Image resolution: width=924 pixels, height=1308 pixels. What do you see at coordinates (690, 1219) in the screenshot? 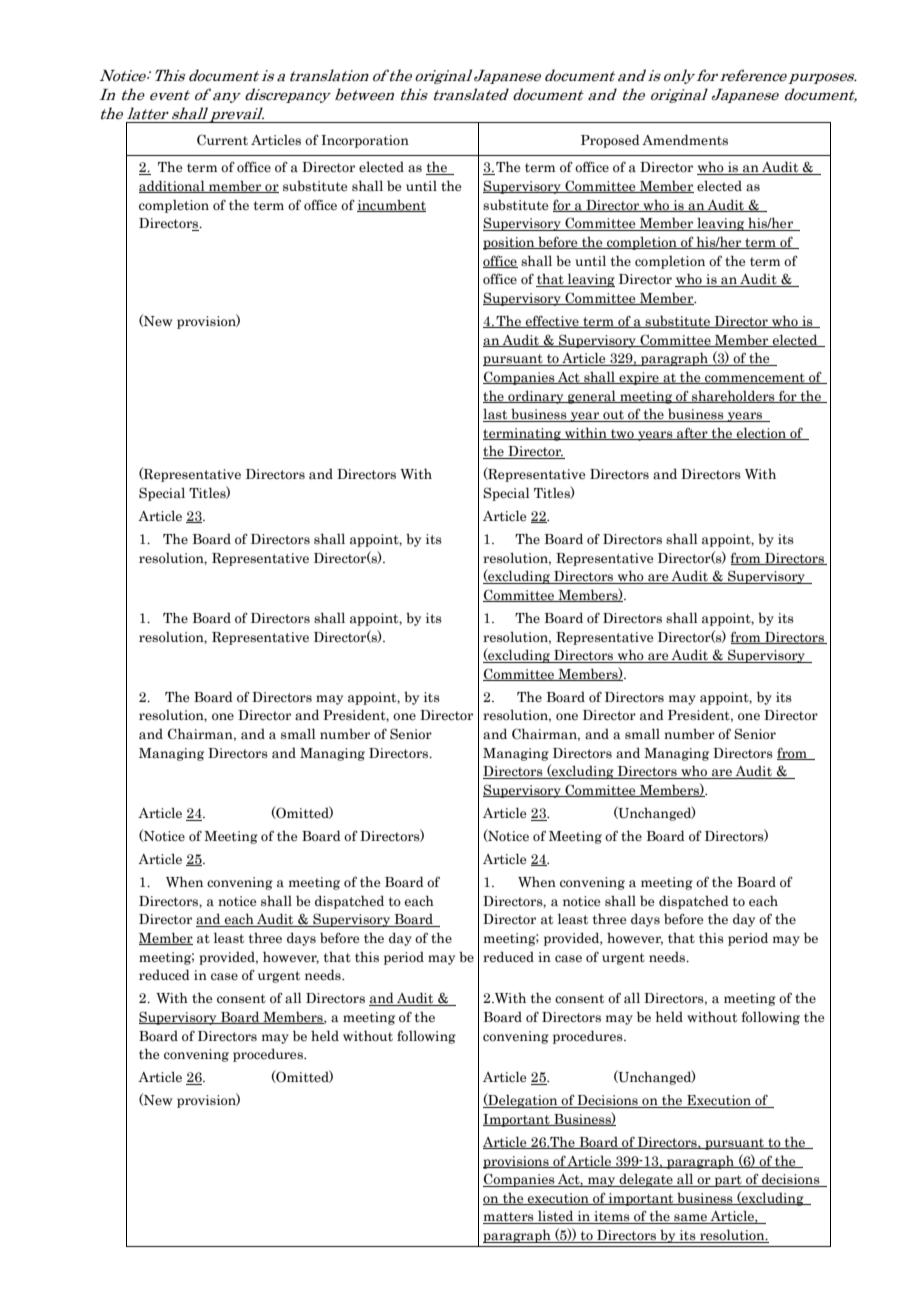
I see `same` at bounding box center [690, 1219].
